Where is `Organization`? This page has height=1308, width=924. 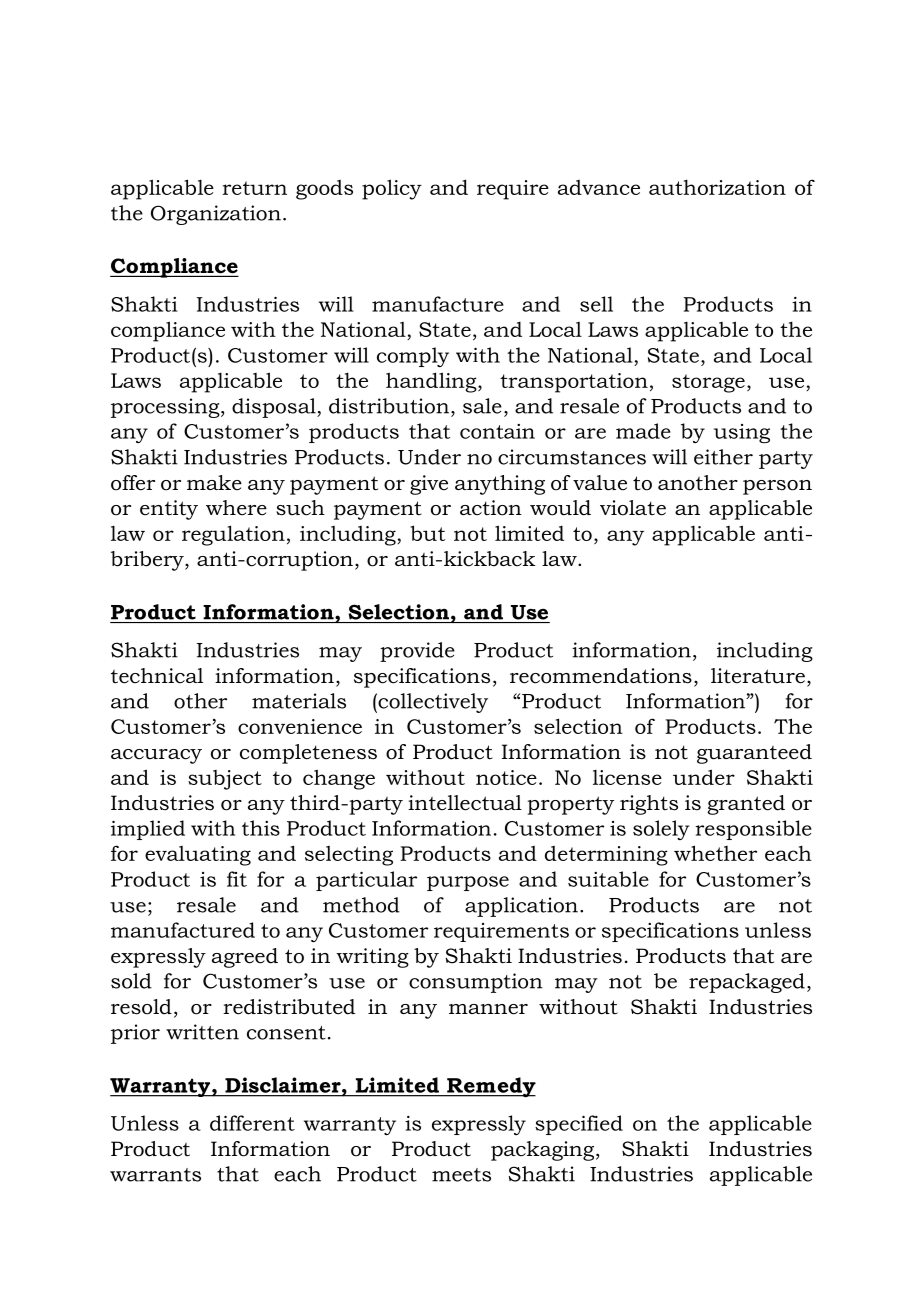 Organization is located at coordinates (216, 215).
